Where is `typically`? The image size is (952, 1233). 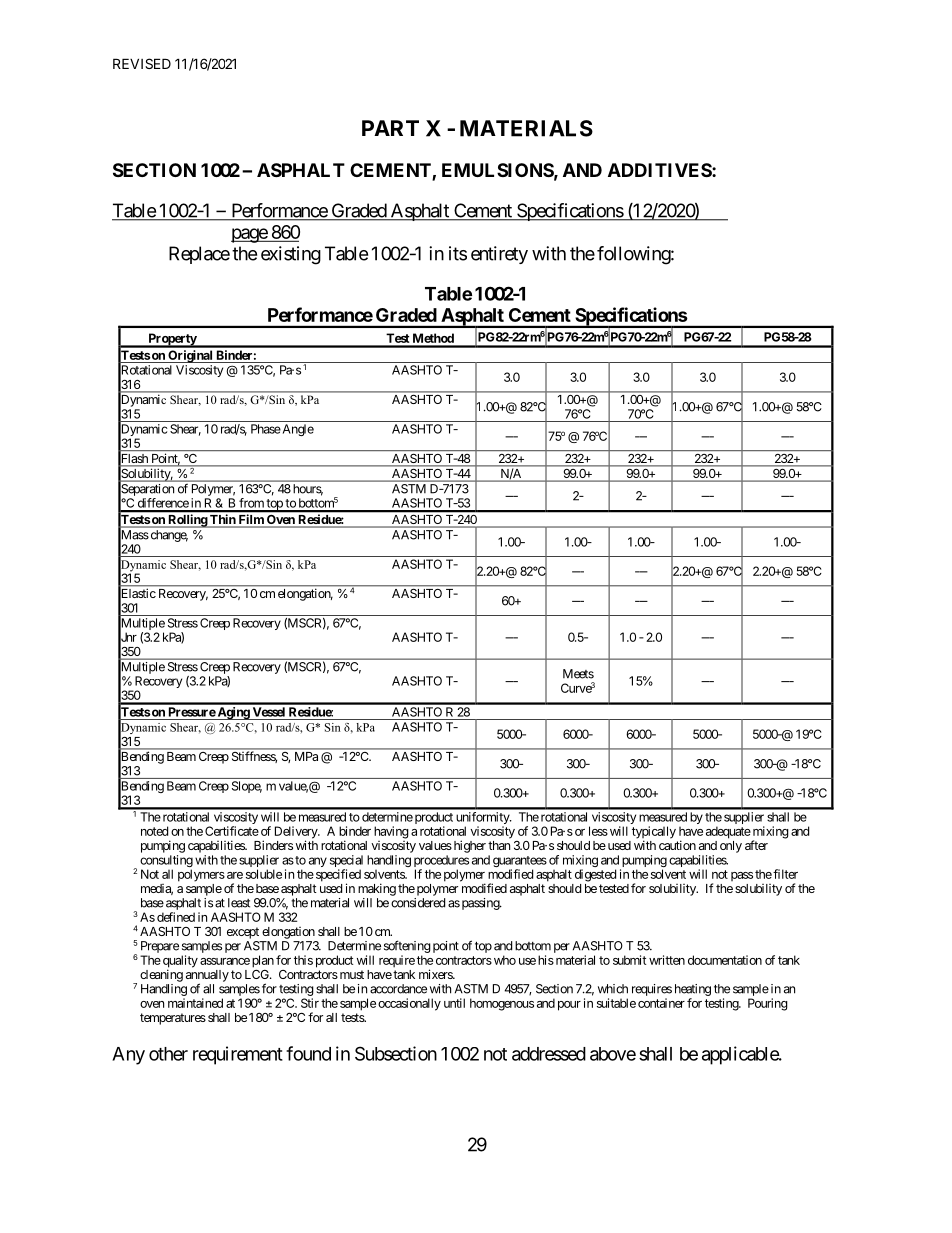 typically is located at coordinates (654, 833).
